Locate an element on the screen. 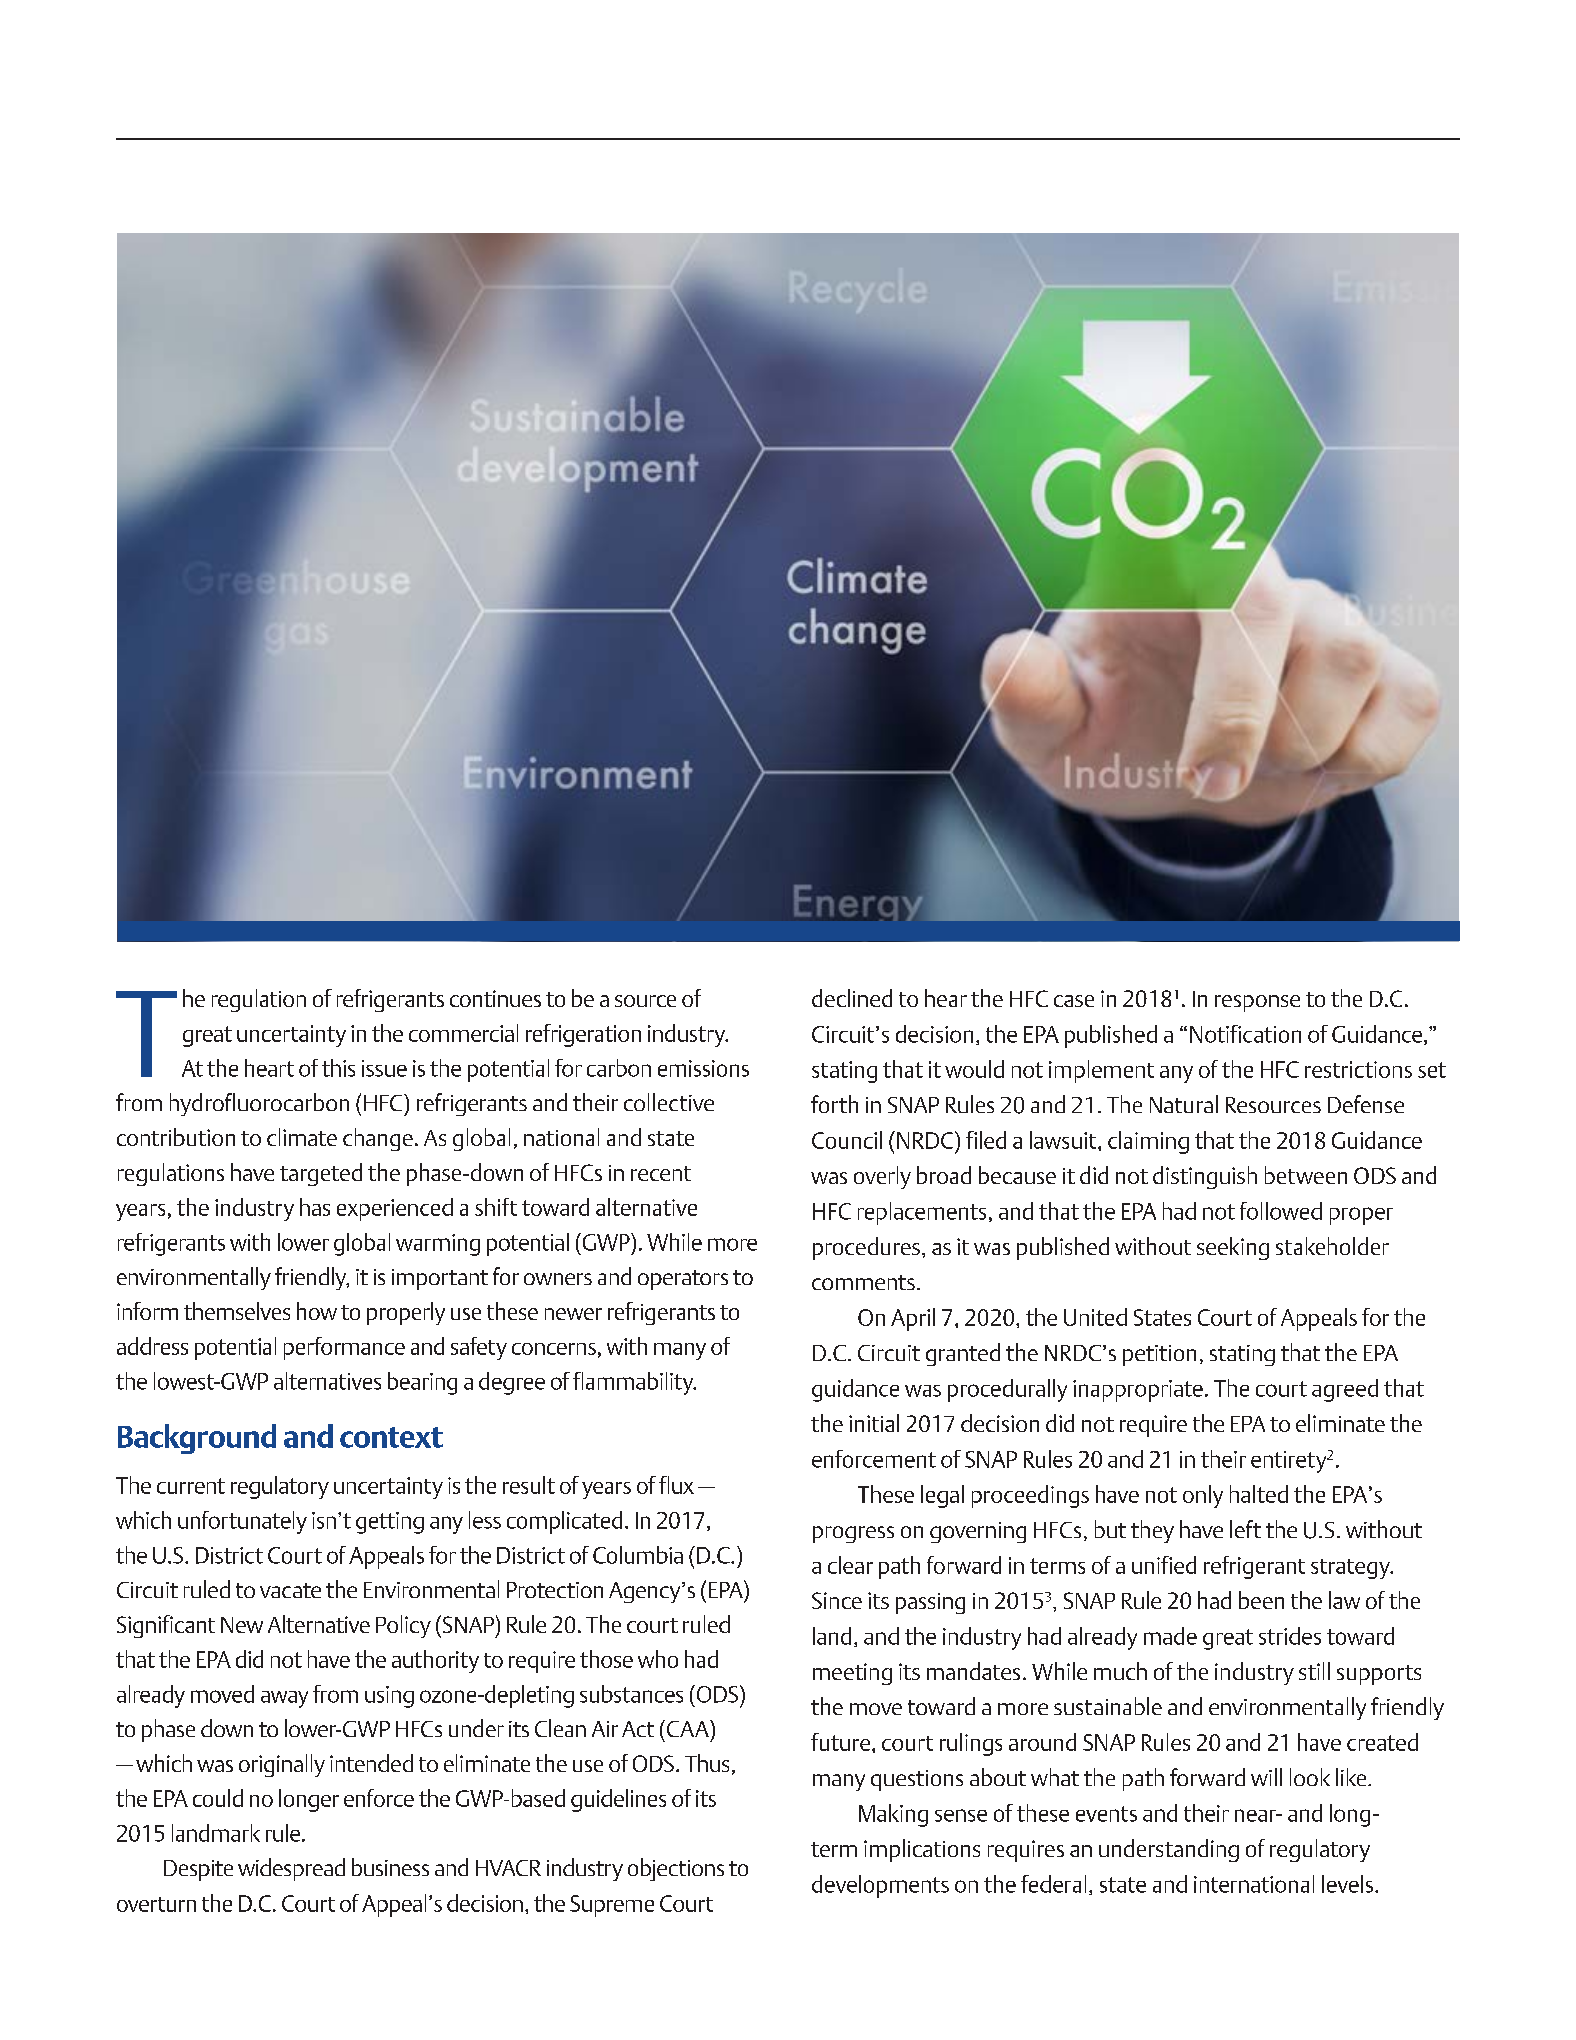 The image size is (1576, 2040). levels is located at coordinates (1347, 1884).
